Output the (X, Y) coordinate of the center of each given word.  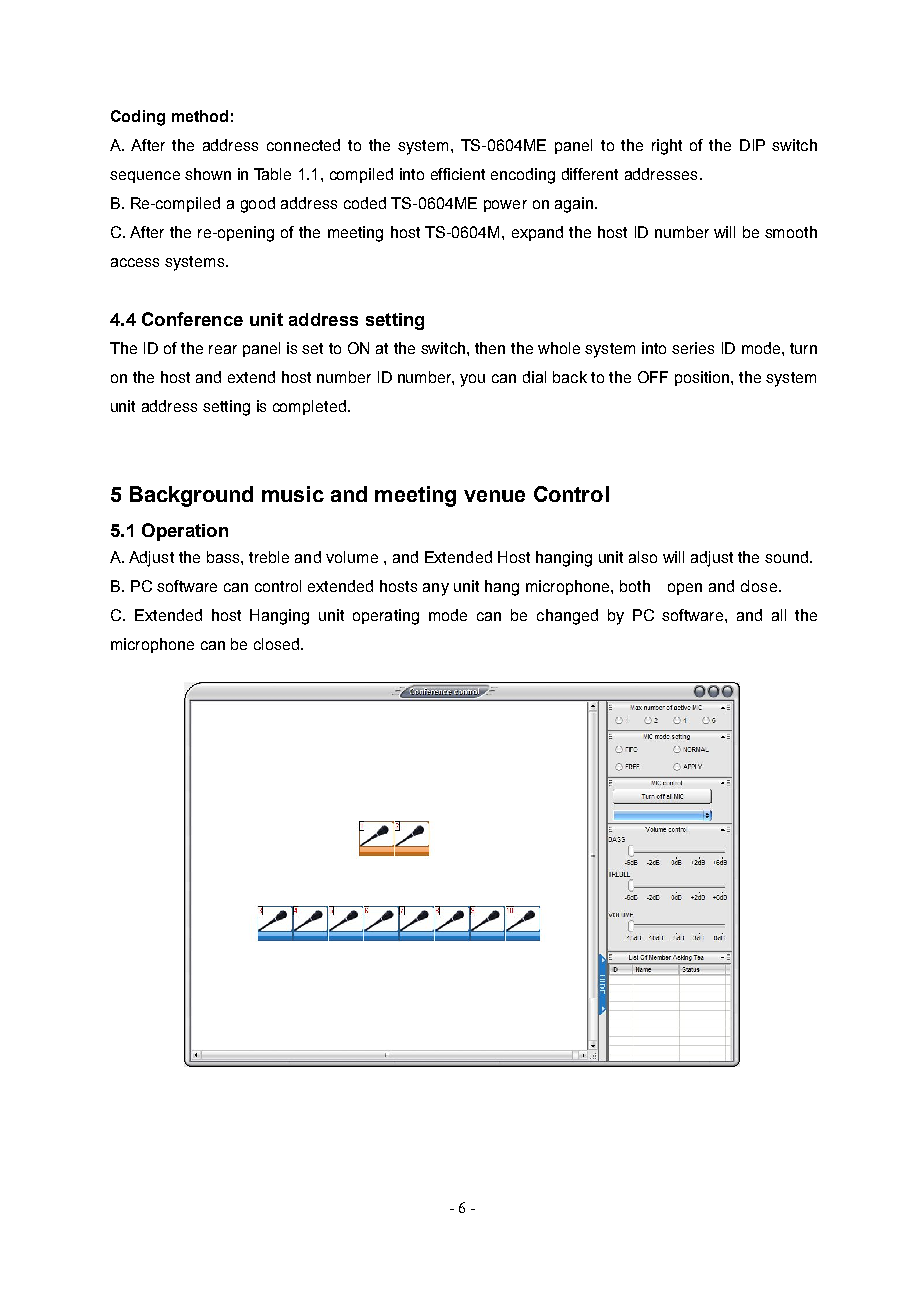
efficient (458, 174)
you (472, 380)
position (702, 378)
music (293, 494)
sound (786, 557)
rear (223, 349)
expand (537, 233)
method (200, 116)
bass (224, 557)
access (135, 262)
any (436, 589)
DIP (752, 145)
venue (494, 496)
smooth (791, 232)
